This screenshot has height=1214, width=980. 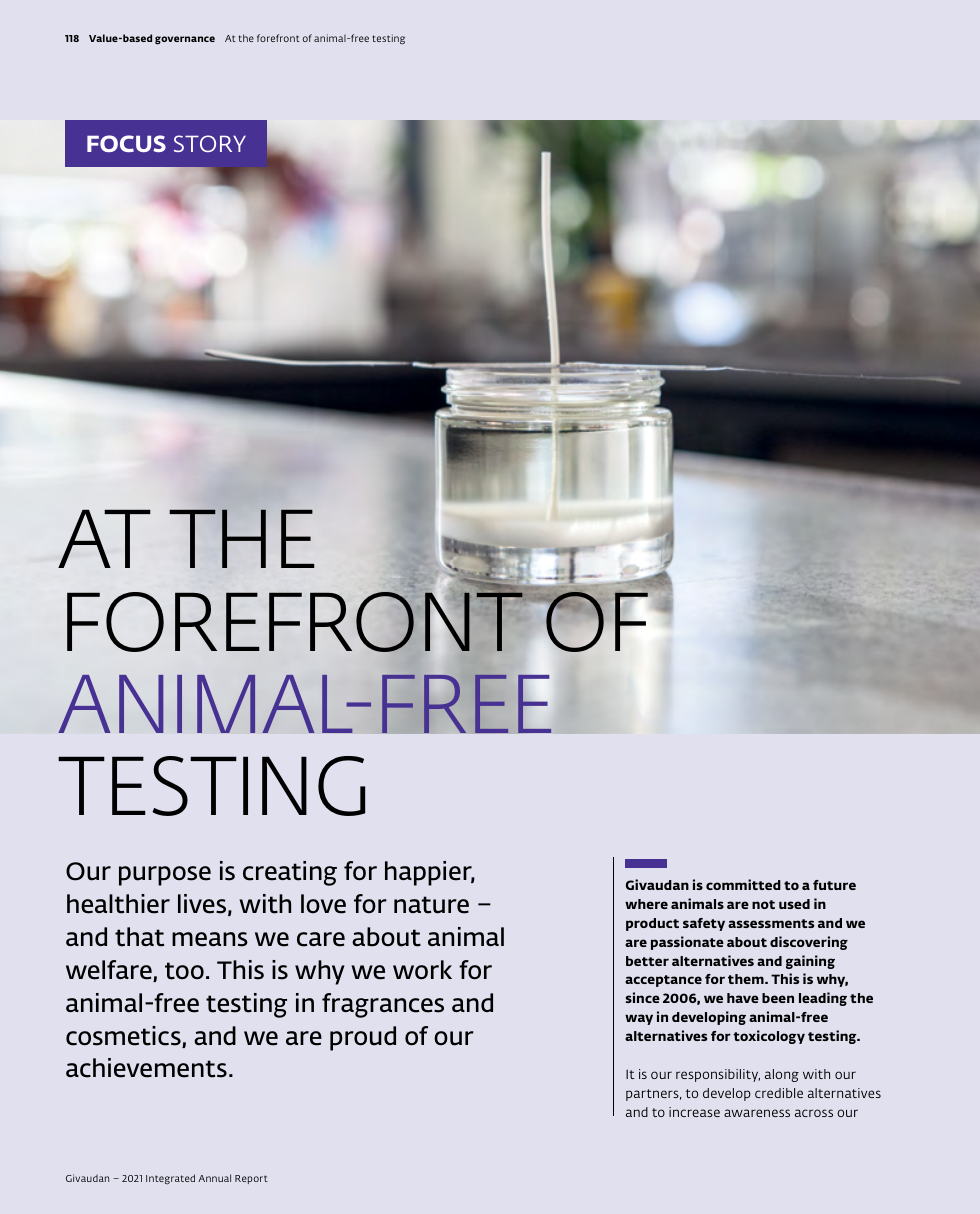 I want to click on proud, so click(x=363, y=1038).
